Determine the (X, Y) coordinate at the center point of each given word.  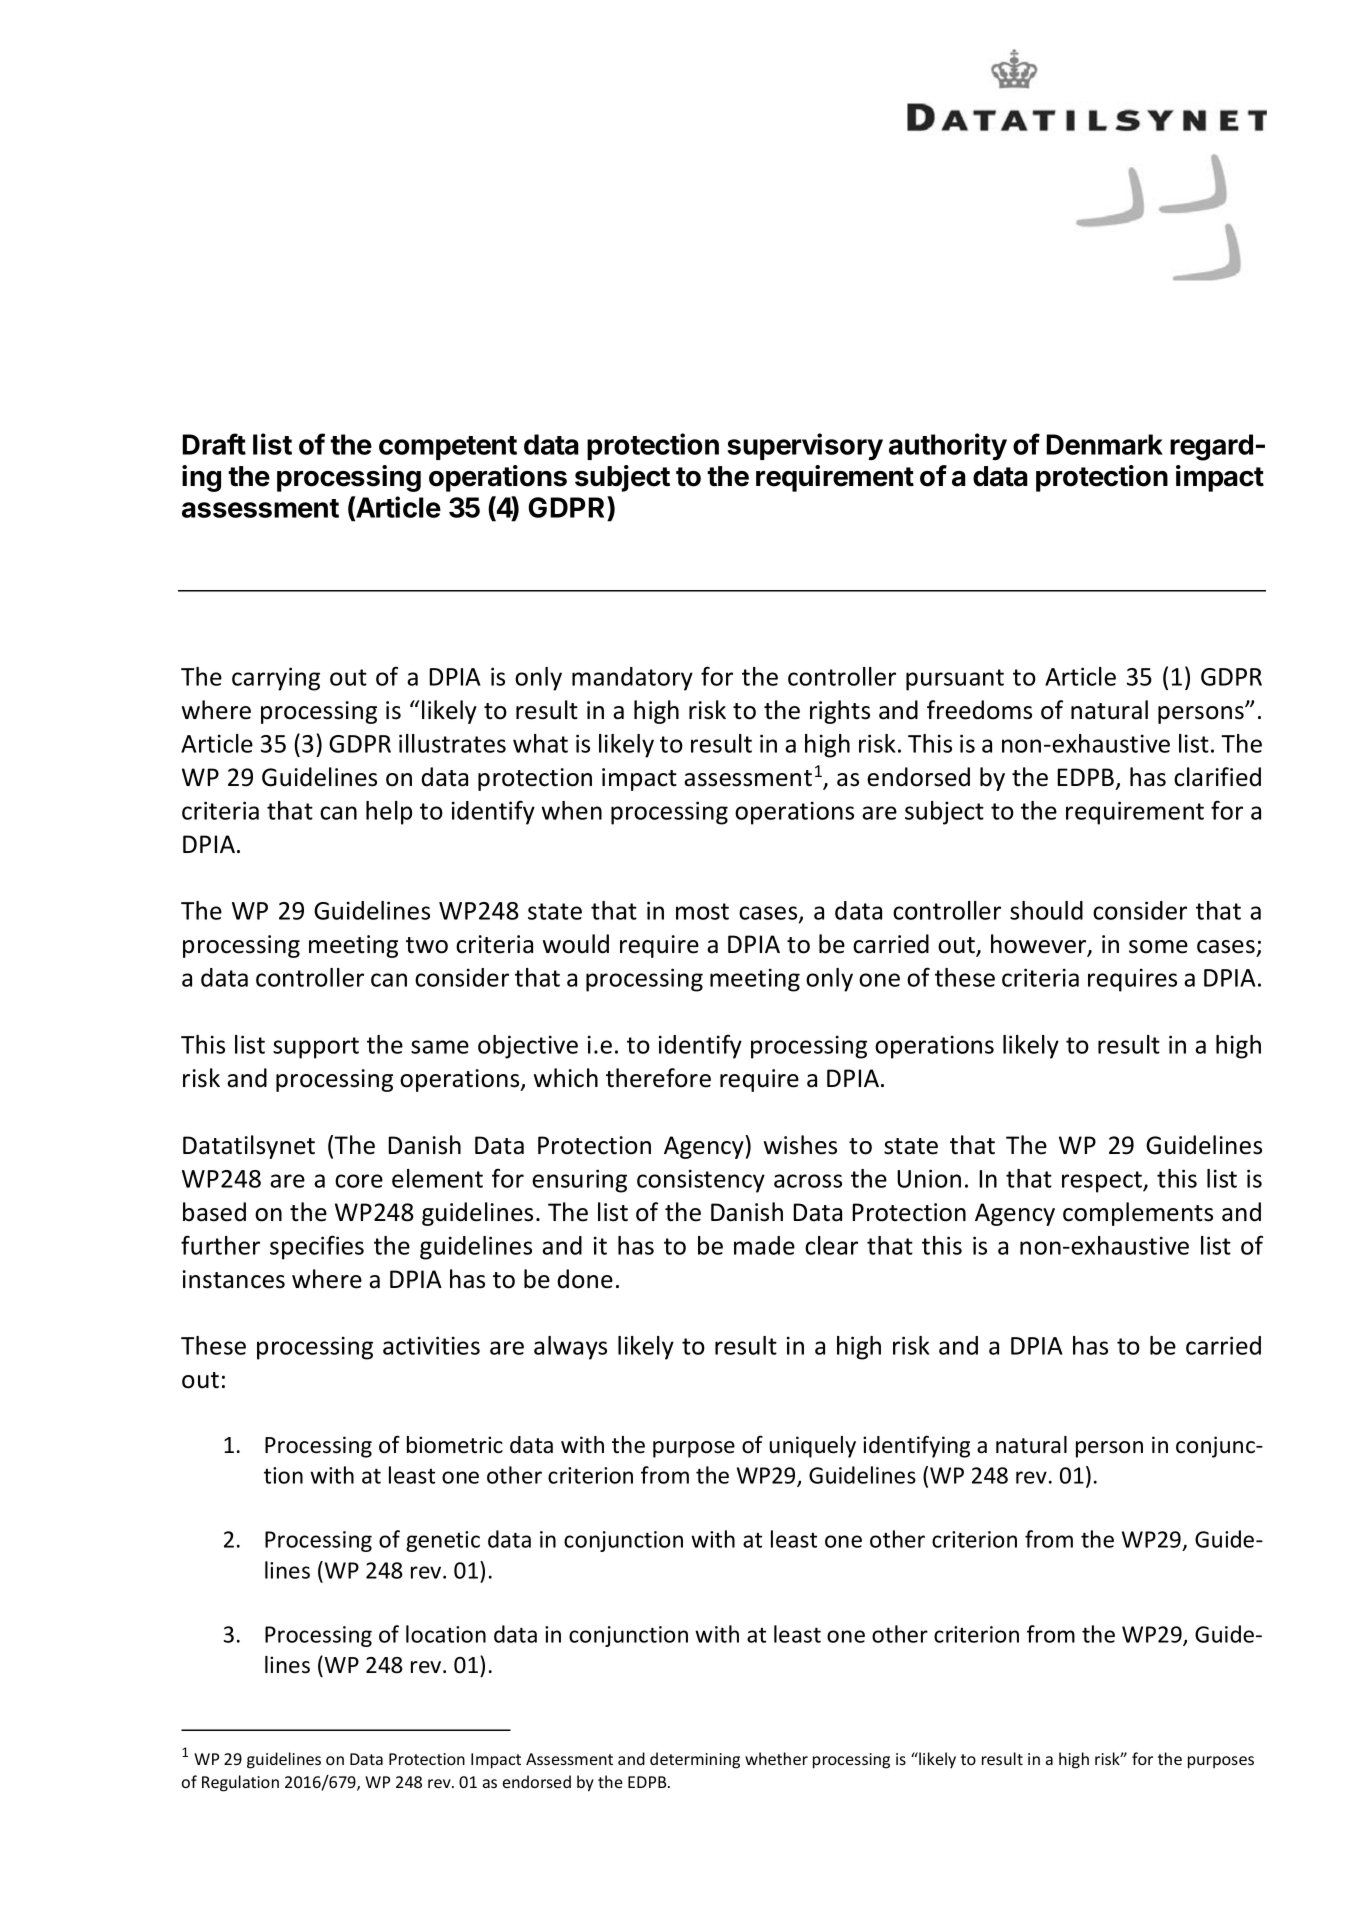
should (1046, 910)
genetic (443, 1541)
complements (1138, 1214)
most (702, 911)
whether (776, 1758)
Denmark (1104, 444)
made (764, 1245)
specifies (317, 1247)
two (427, 945)
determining (695, 1760)
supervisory (805, 446)
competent (448, 448)
